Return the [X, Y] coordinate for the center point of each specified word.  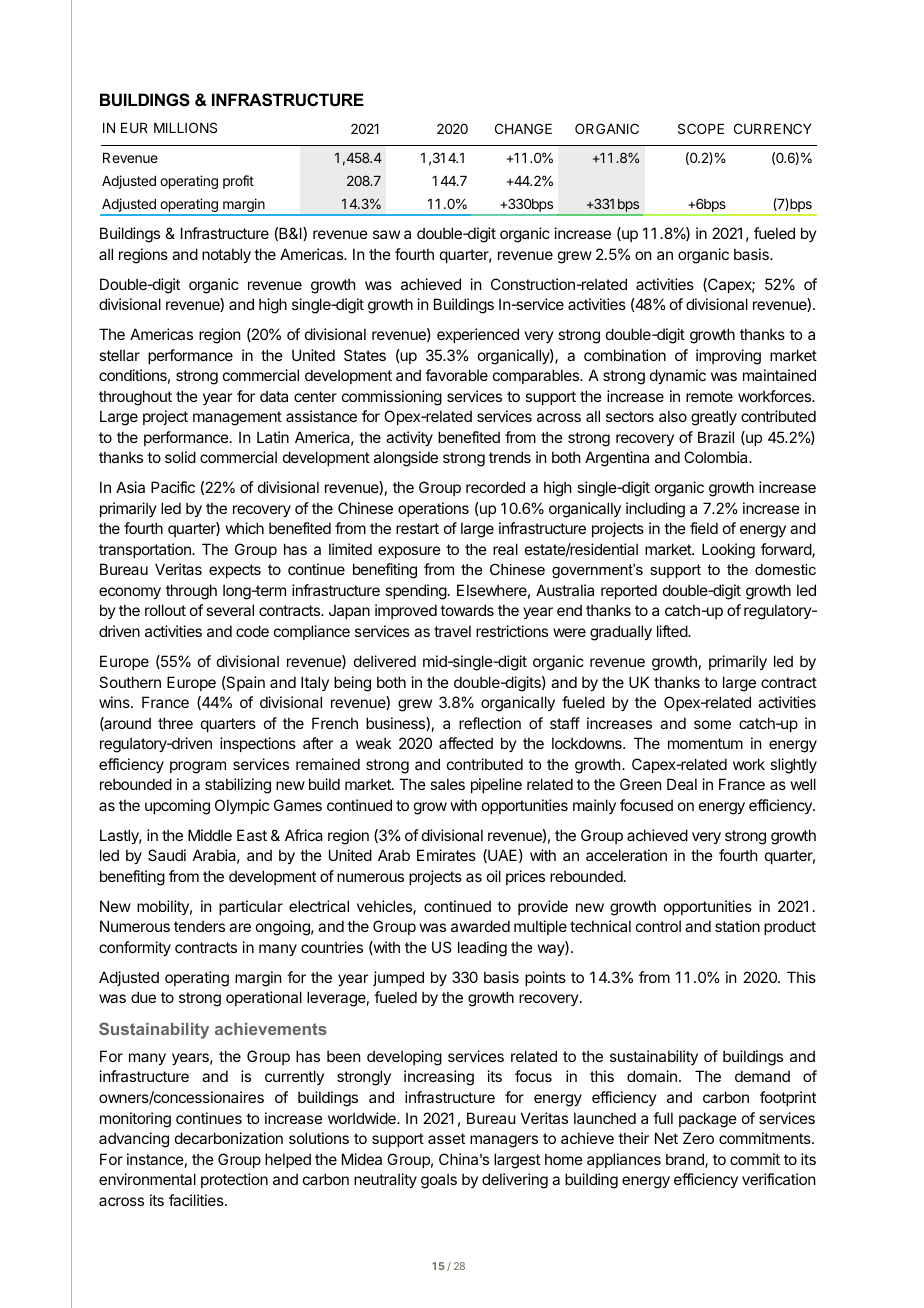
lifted [673, 631]
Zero [698, 1138]
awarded [480, 926]
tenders [199, 926]
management [237, 418]
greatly [714, 418]
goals [439, 1181]
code [252, 631]
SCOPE [701, 128]
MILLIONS [185, 127]
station [737, 926]
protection [234, 1180]
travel [452, 631]
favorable [456, 375]
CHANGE [523, 128]
